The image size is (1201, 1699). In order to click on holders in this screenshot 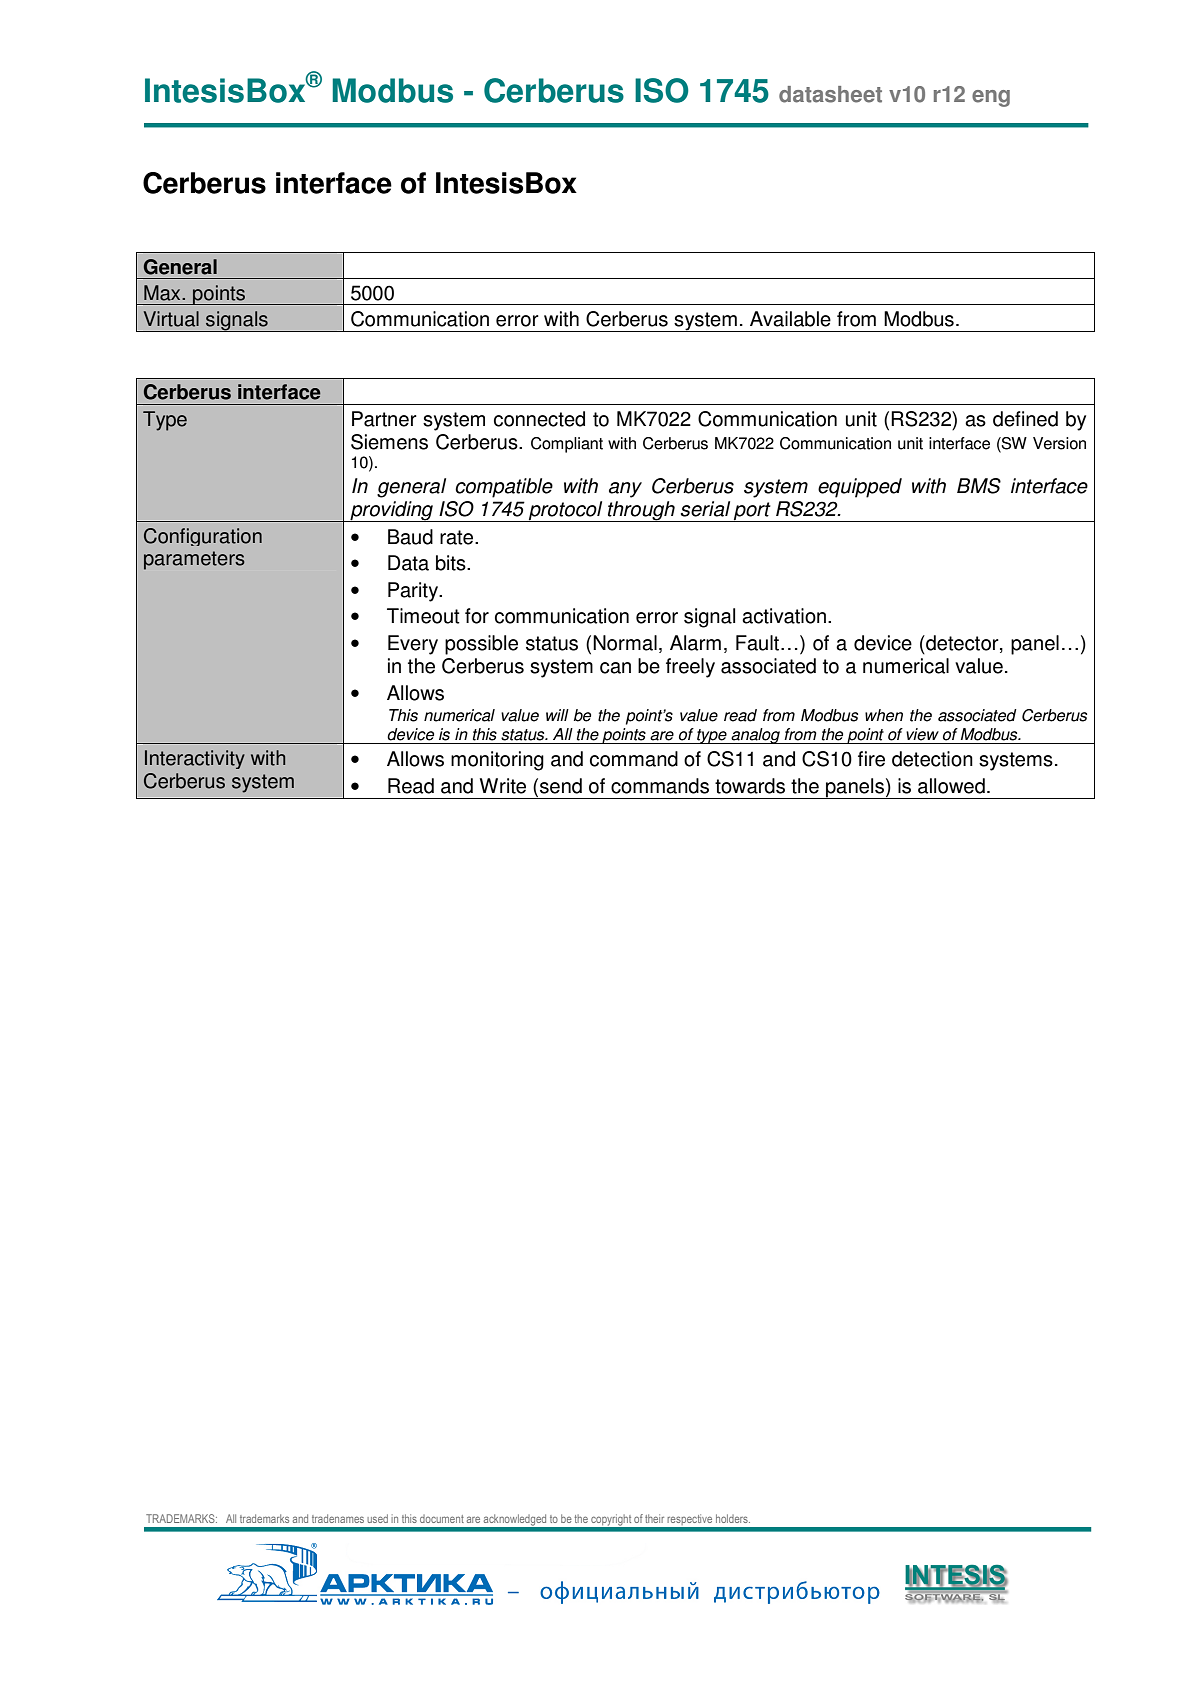, I will do `click(733, 1518)`.
